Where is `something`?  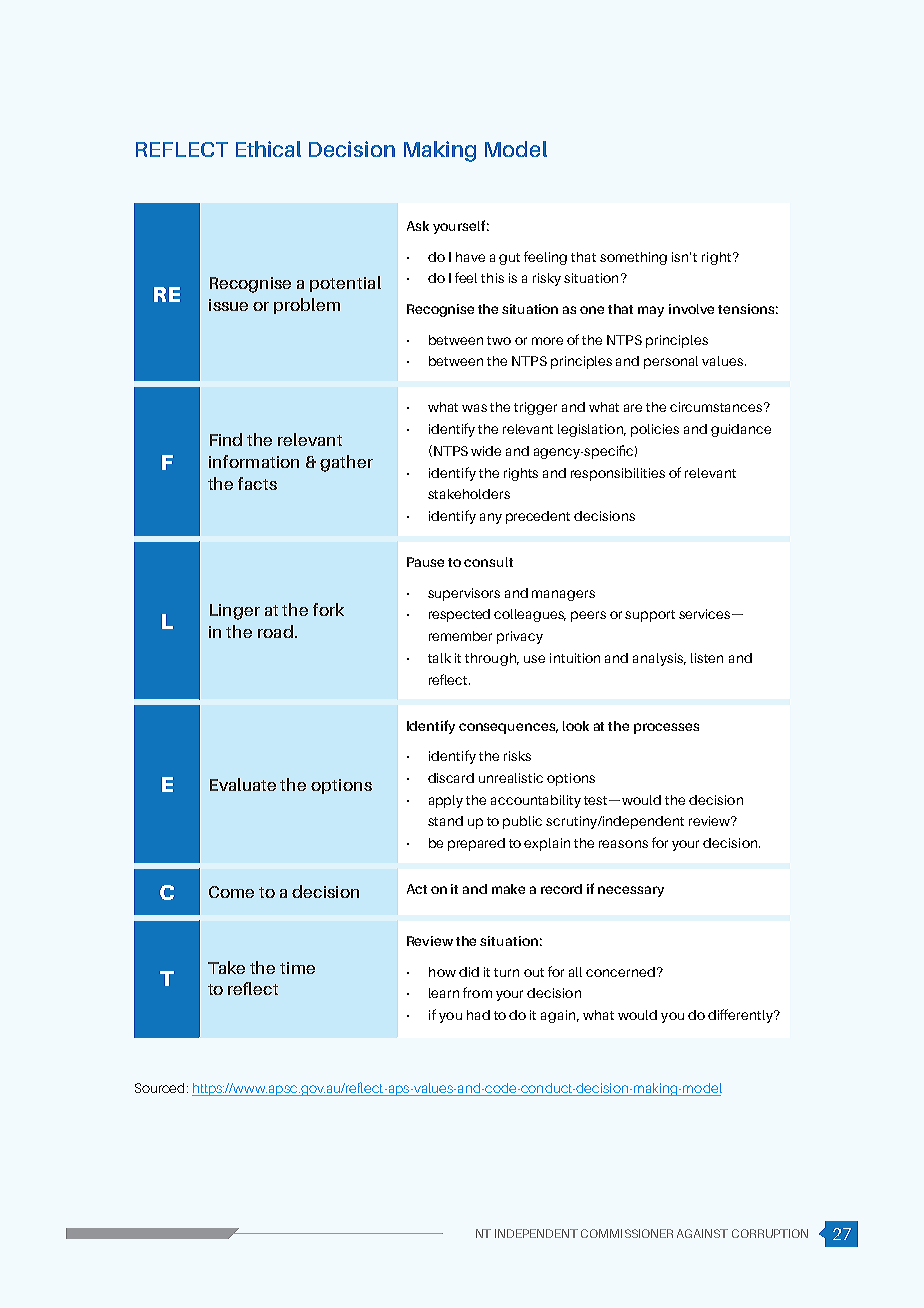
something is located at coordinates (633, 258).
